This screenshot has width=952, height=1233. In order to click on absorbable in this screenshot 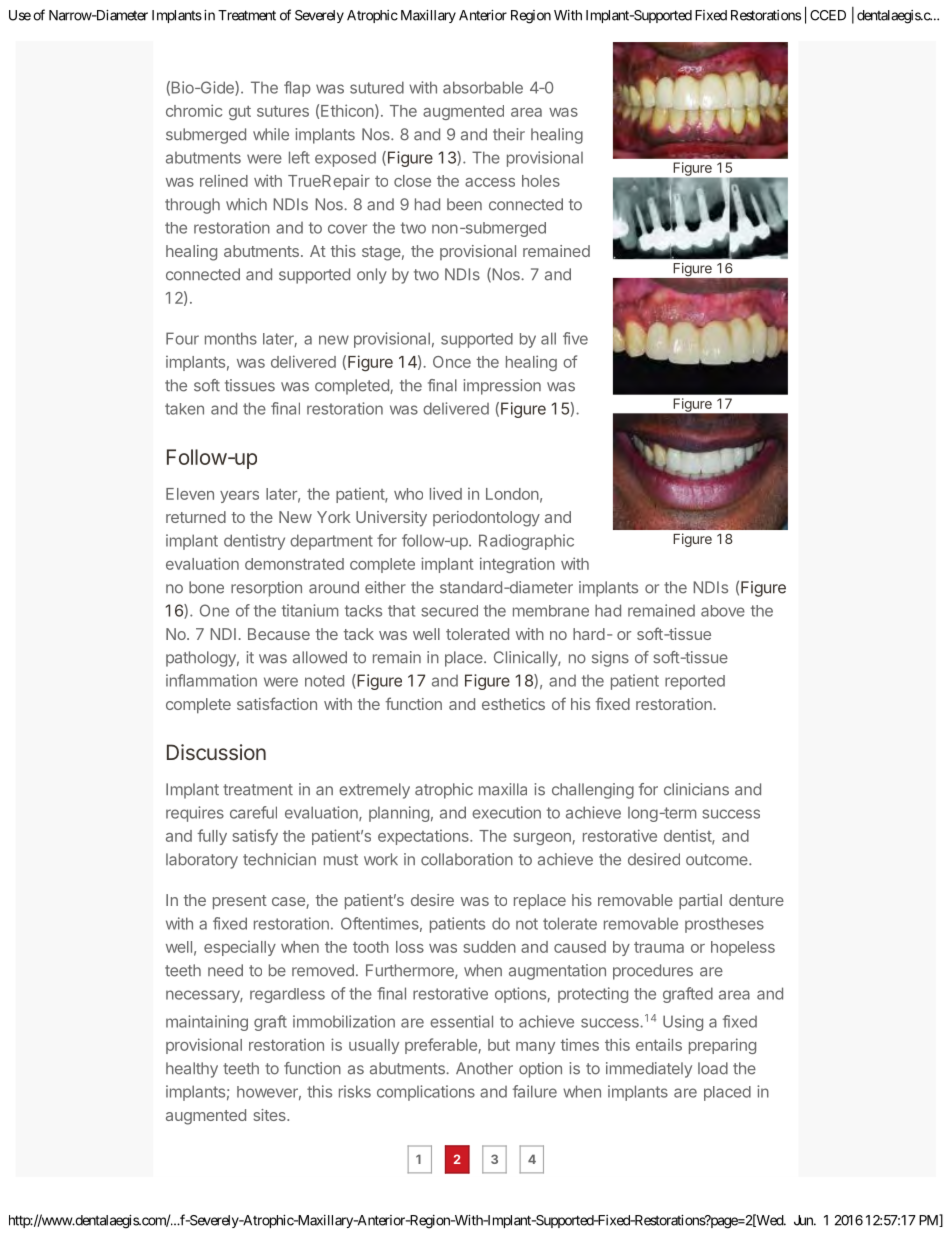, I will do `click(483, 87)`.
